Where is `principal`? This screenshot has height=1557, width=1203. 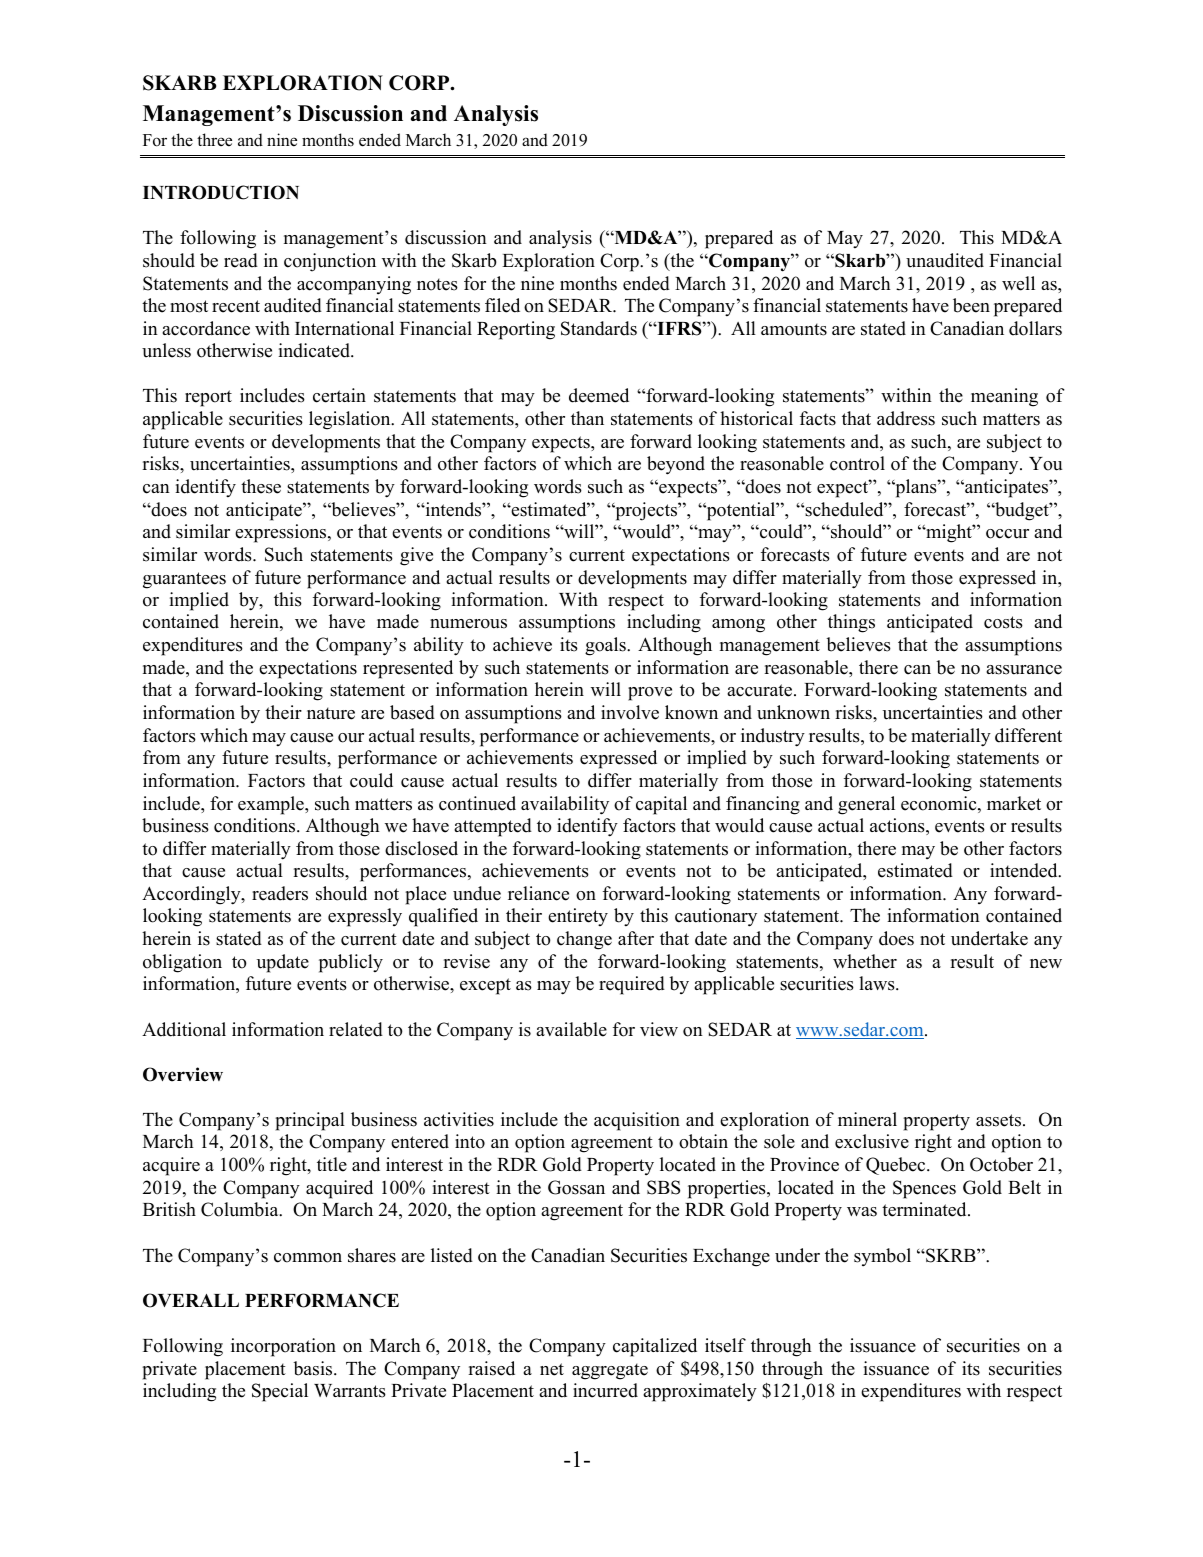
principal is located at coordinates (310, 1121).
